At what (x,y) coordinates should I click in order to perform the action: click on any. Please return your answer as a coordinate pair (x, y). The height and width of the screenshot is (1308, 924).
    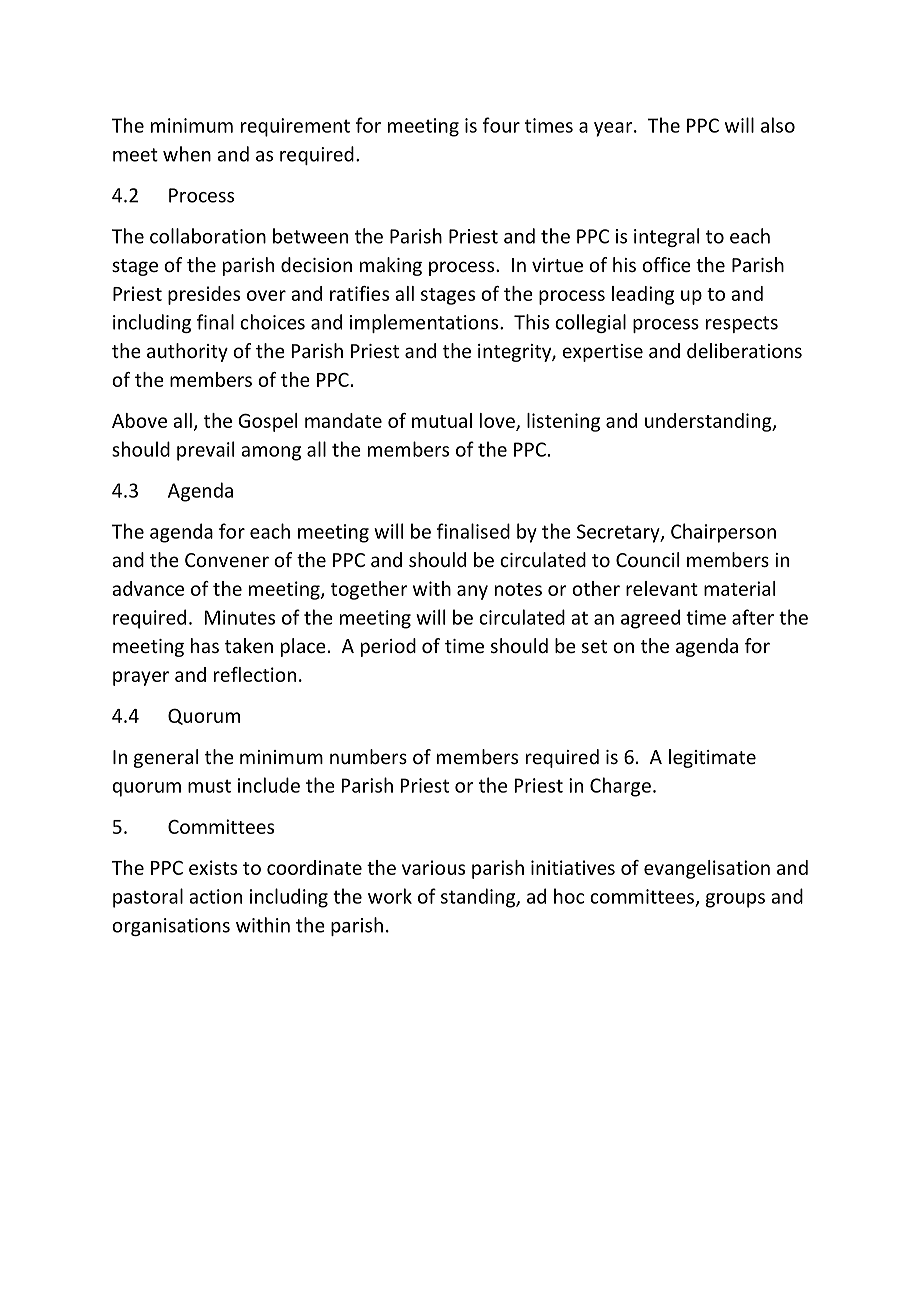
    Looking at the image, I should click on (472, 592).
